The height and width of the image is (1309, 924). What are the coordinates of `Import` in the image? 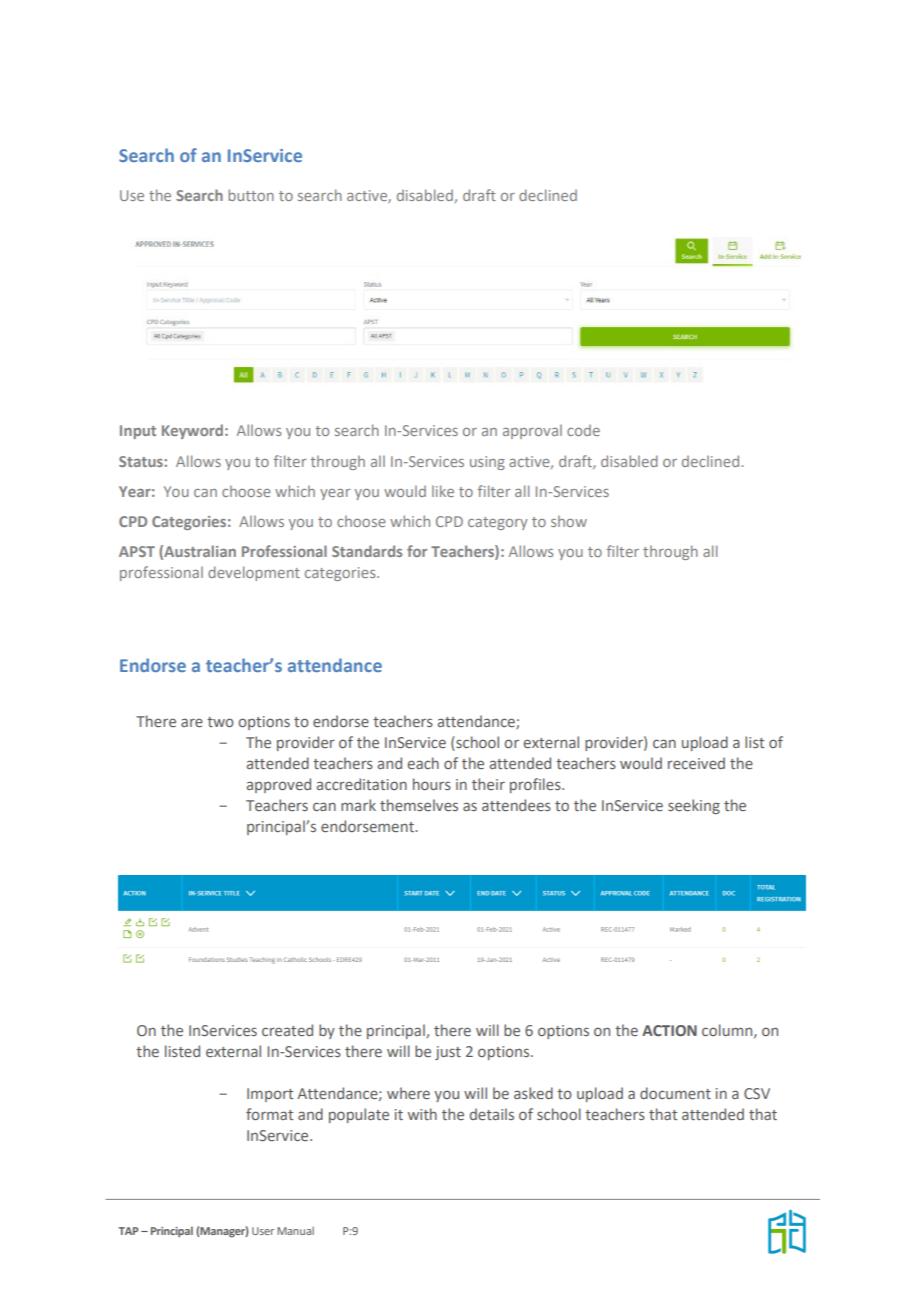 It's located at (270, 1095).
